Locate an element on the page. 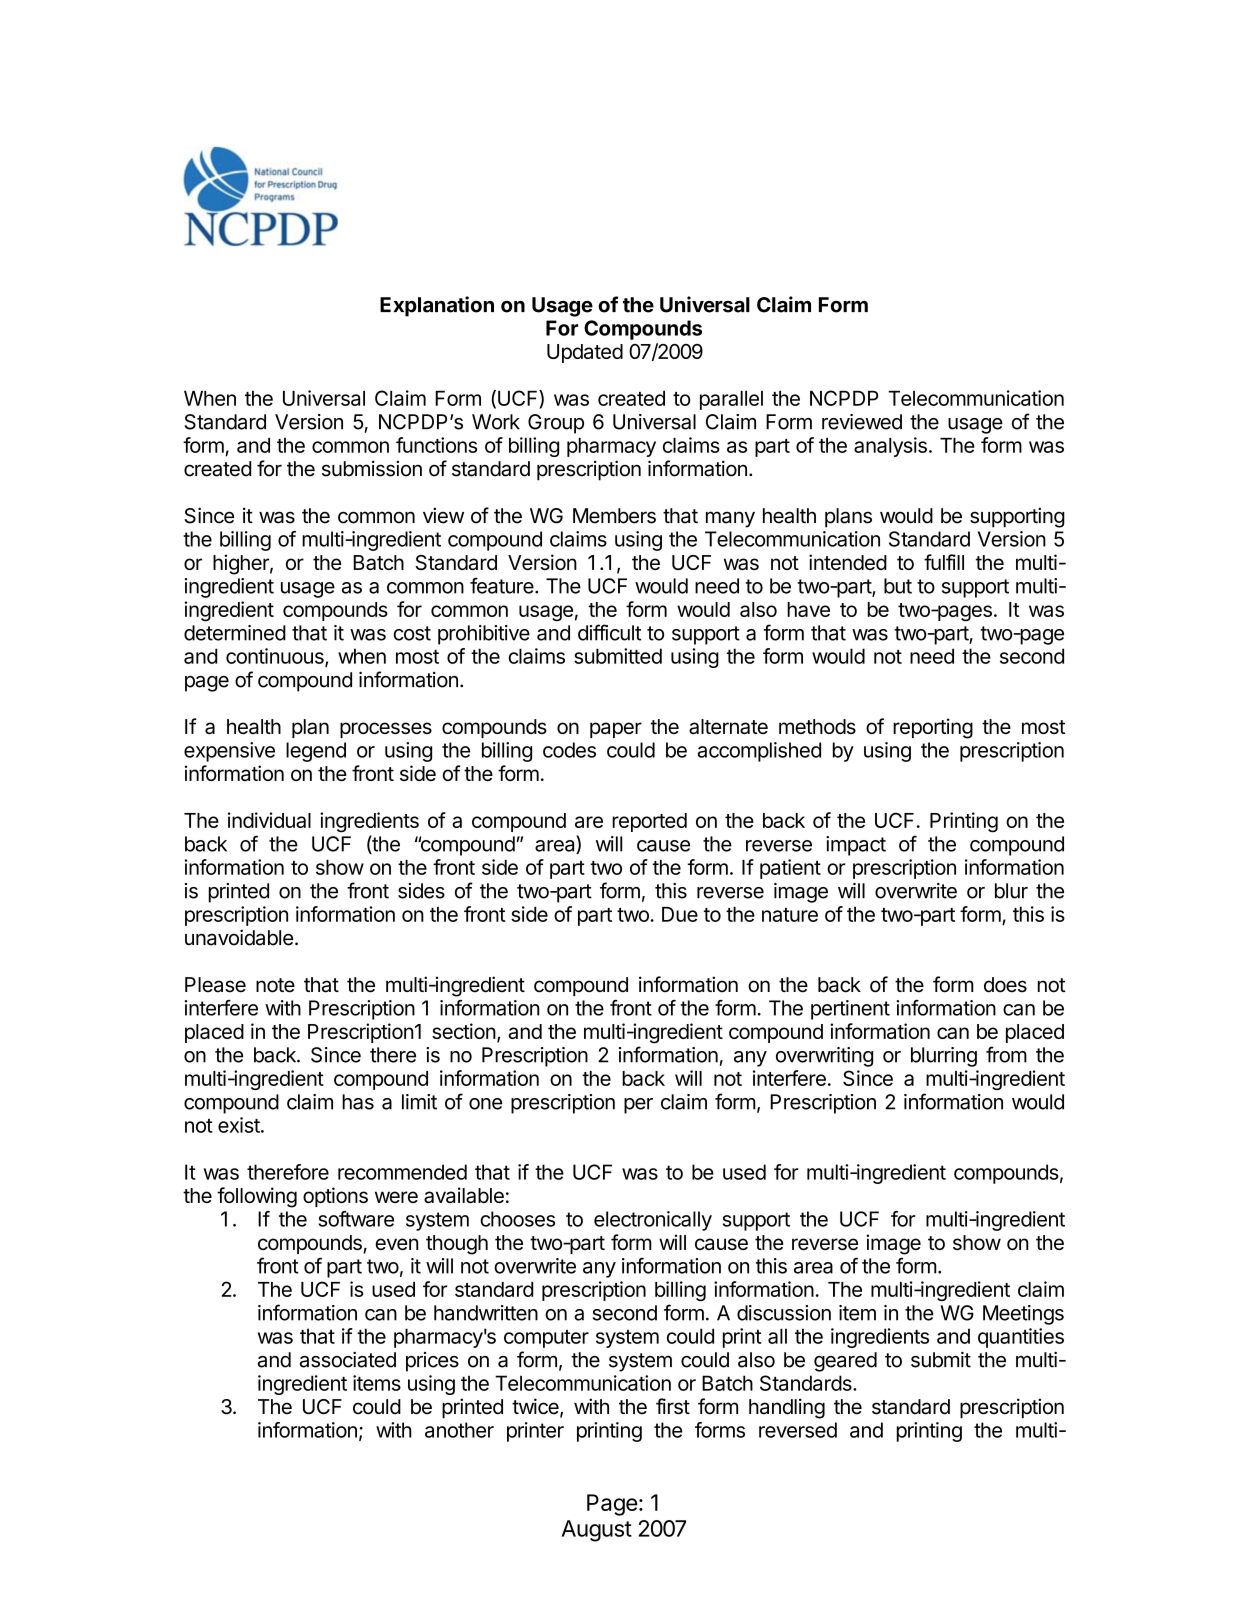  note is located at coordinates (275, 985).
